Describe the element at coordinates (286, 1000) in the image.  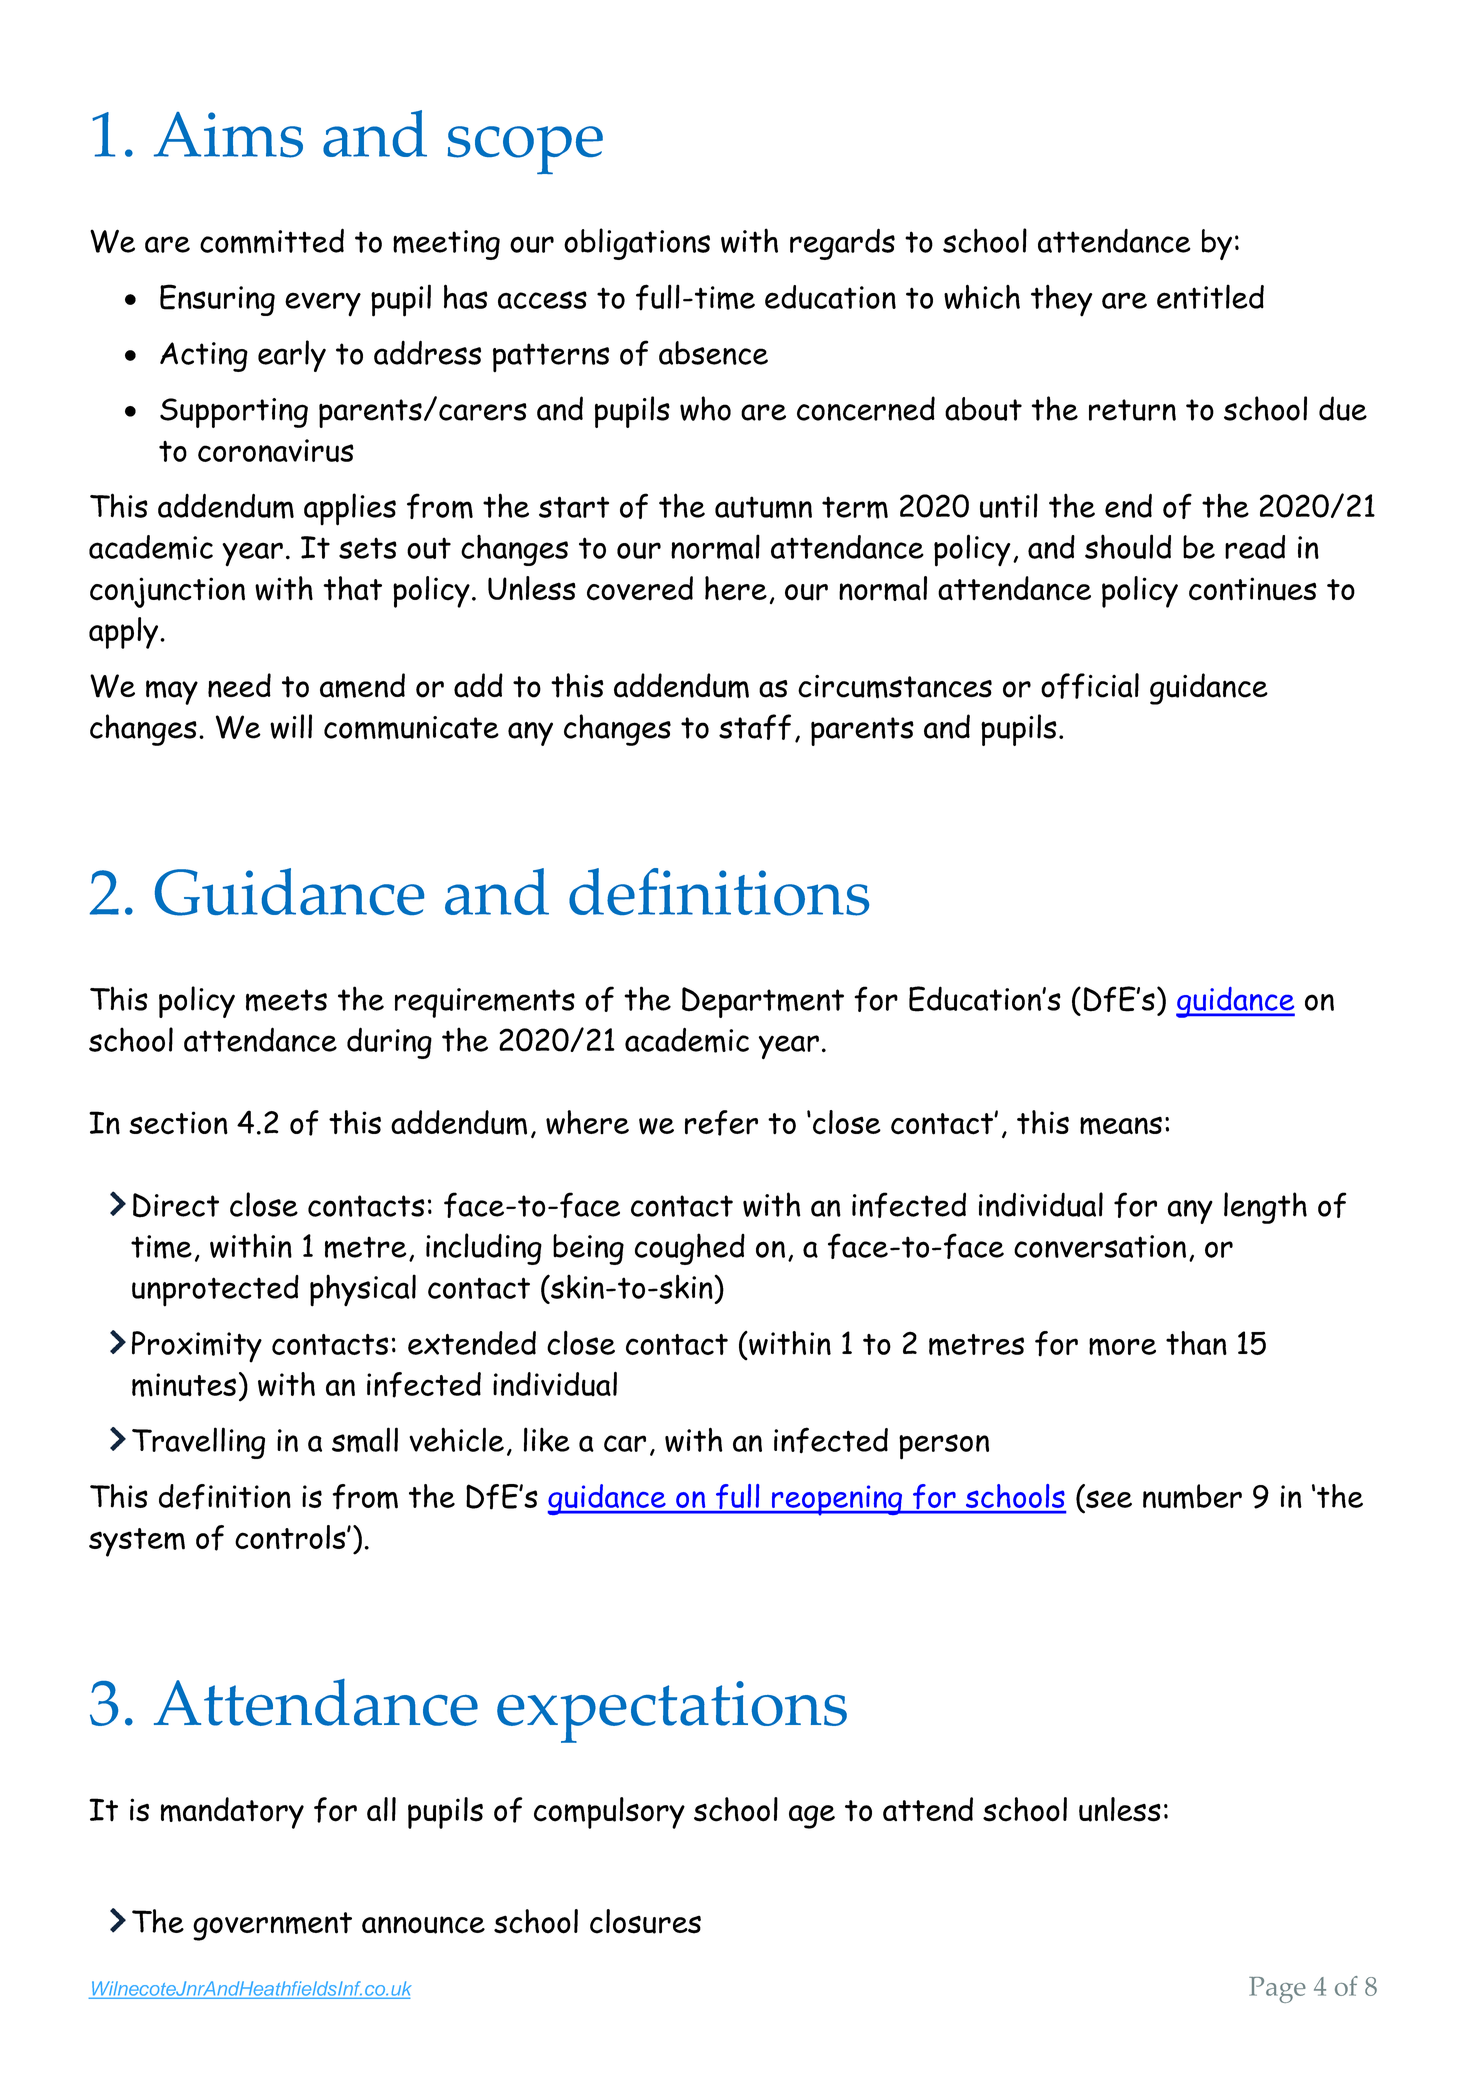
I see `meets` at that location.
